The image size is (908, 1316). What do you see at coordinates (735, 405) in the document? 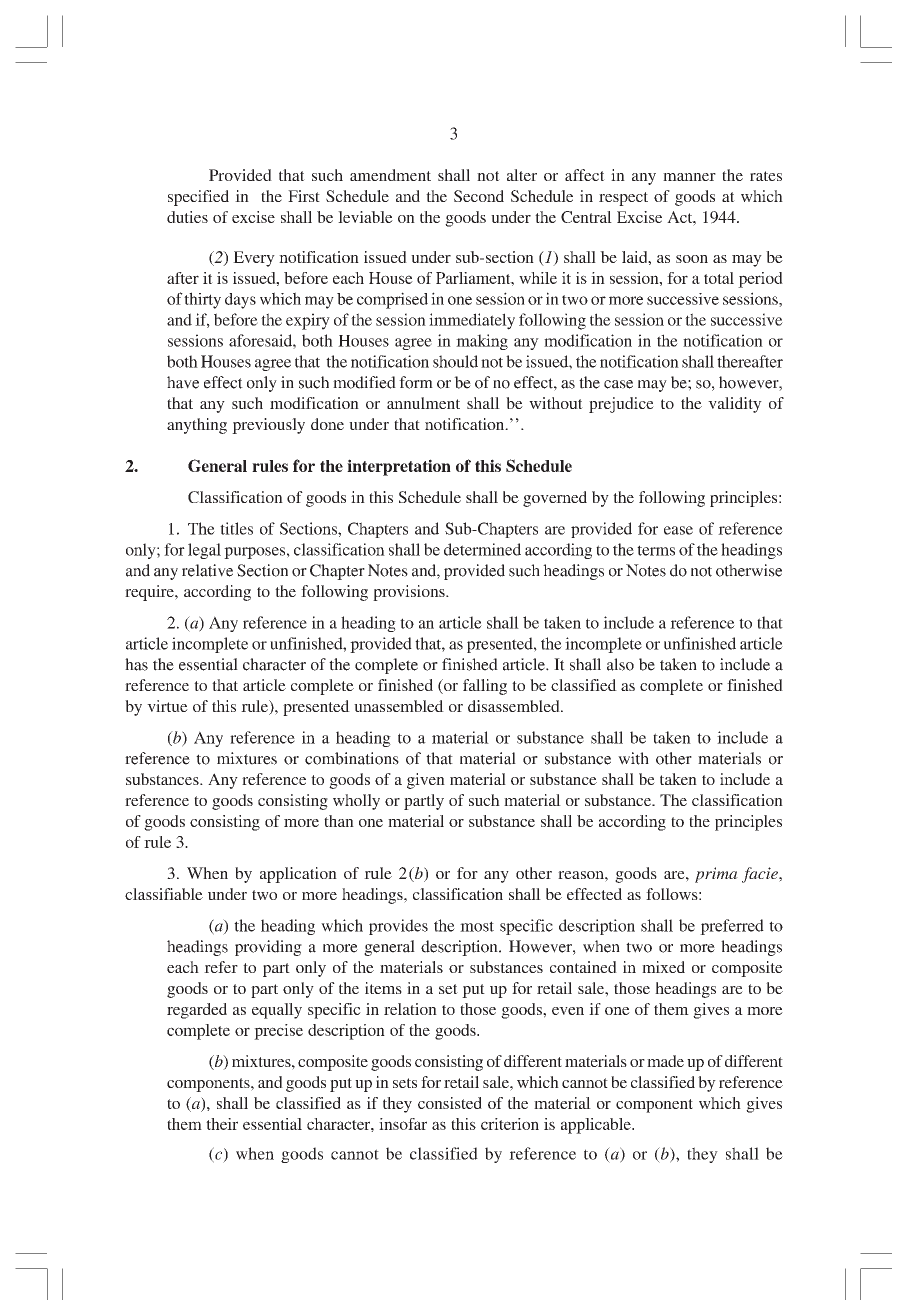
I see `validity` at bounding box center [735, 405].
